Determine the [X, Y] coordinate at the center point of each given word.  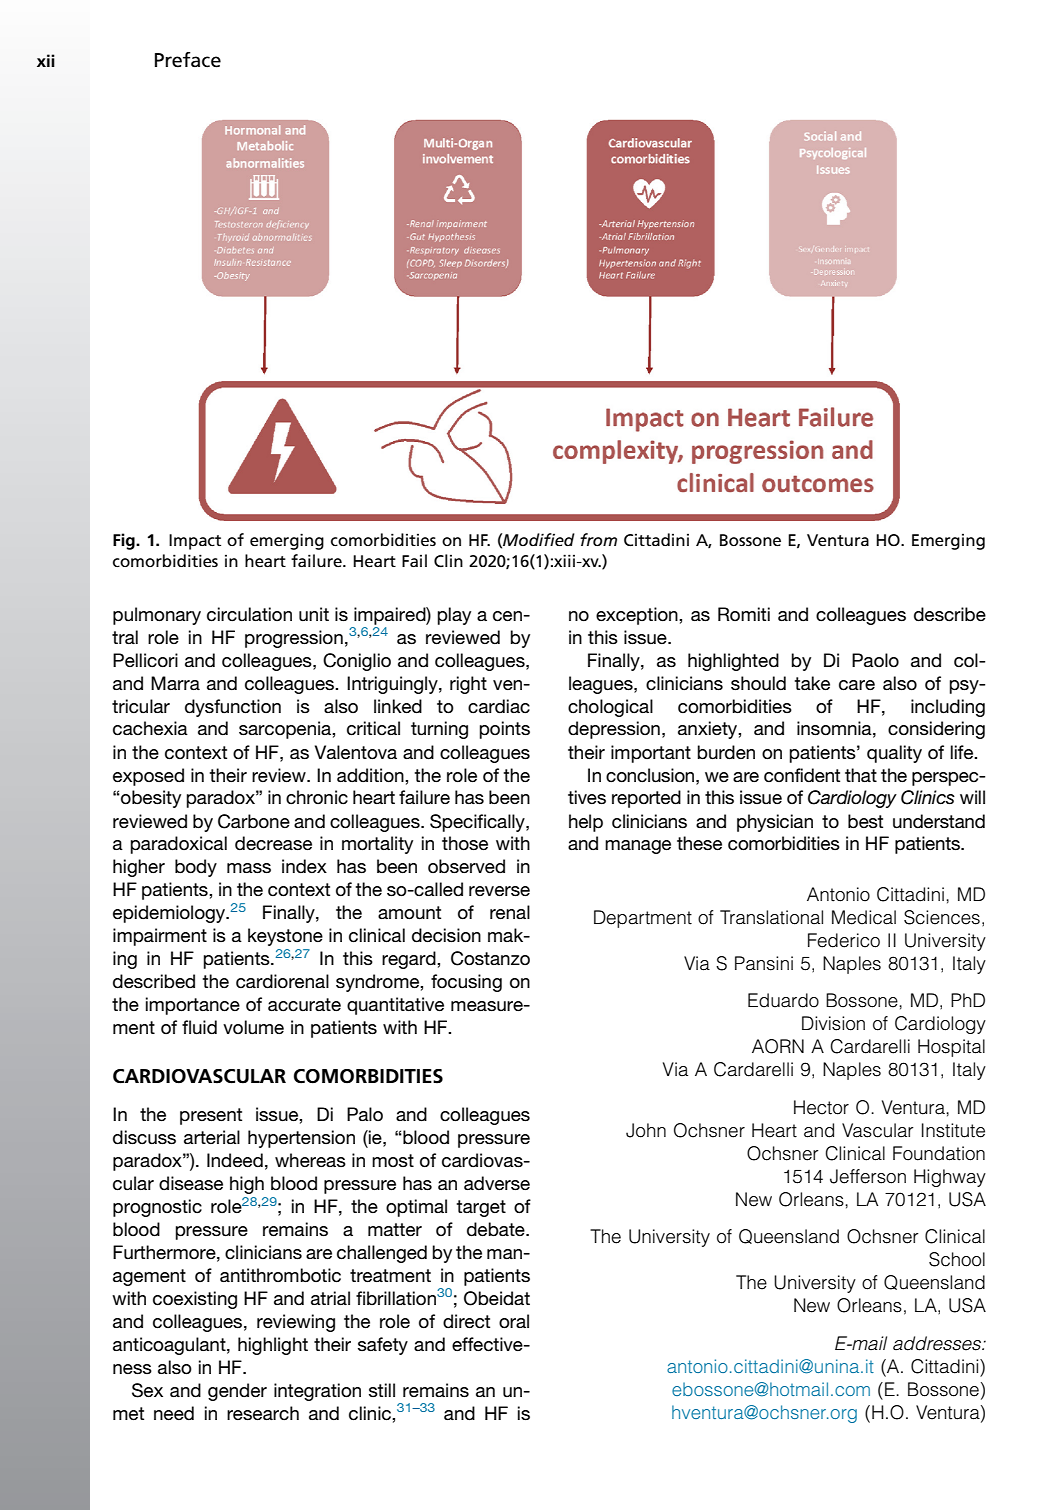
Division [833, 1023]
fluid [199, 1027]
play [454, 616]
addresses [938, 1343]
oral [514, 1321]
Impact [195, 542]
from [598, 539]
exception [638, 616]
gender [237, 1392]
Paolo [875, 660]
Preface [188, 60]
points [505, 730]
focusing [466, 983]
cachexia [150, 728]
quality [894, 754]
